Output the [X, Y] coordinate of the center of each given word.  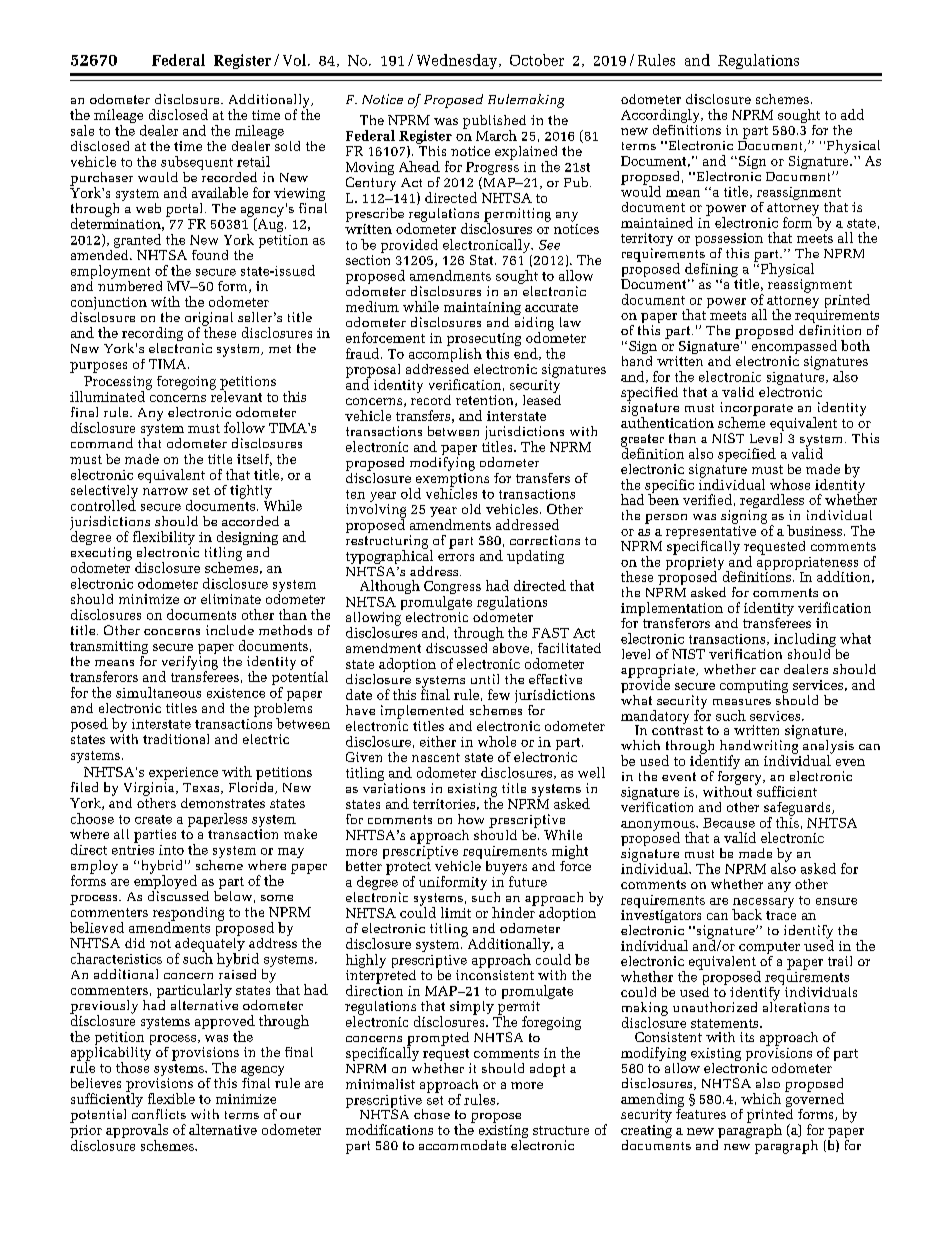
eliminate [231, 599]
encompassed [794, 347]
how [471, 819]
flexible [171, 1098]
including [805, 640]
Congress [452, 589]
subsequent [197, 164]
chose [432, 1114]
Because [729, 823]
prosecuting [484, 341]
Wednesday [458, 61]
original [209, 320]
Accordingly [661, 116]
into [171, 850]
